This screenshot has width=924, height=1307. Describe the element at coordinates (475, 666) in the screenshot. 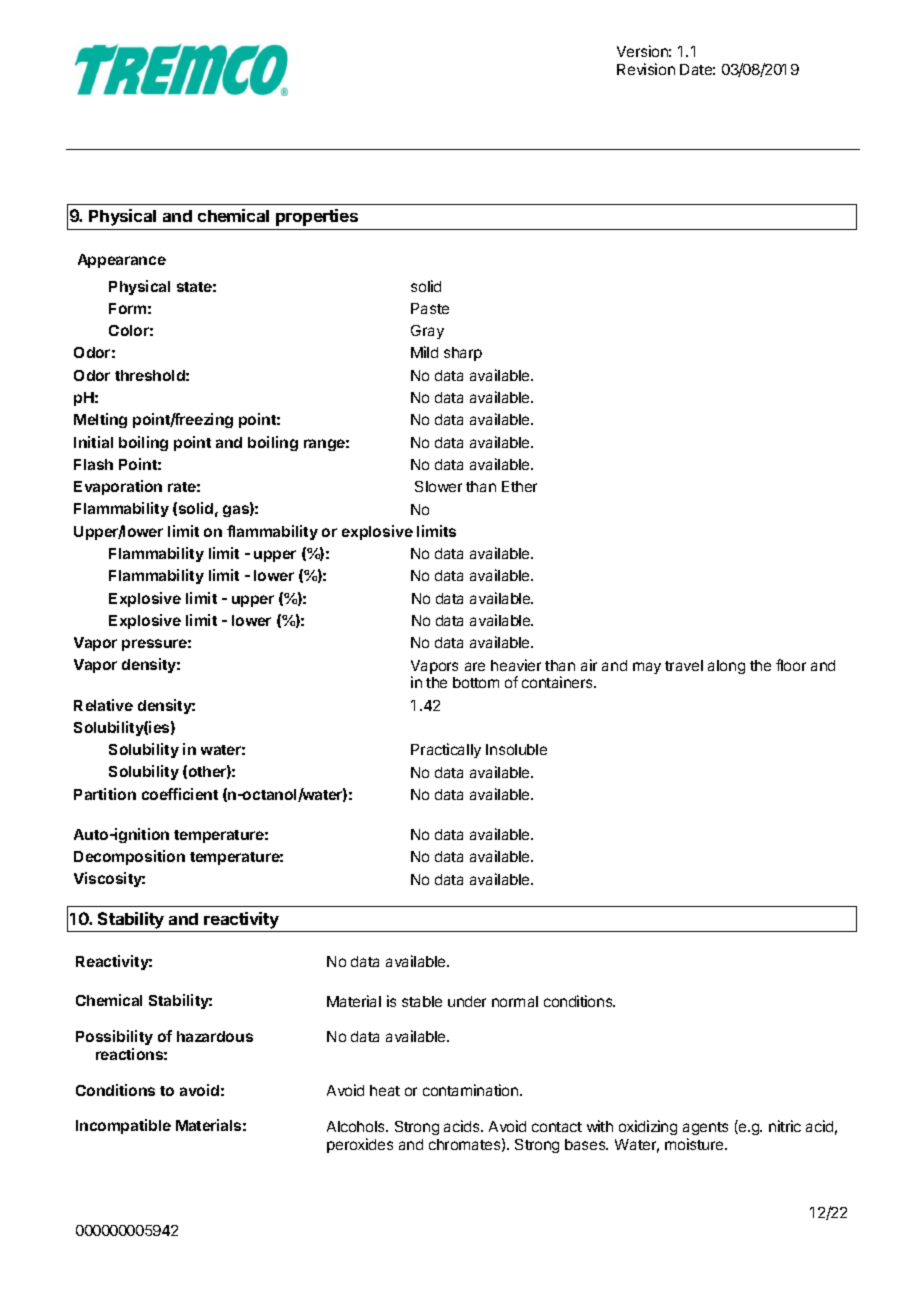

I see `are` at that location.
